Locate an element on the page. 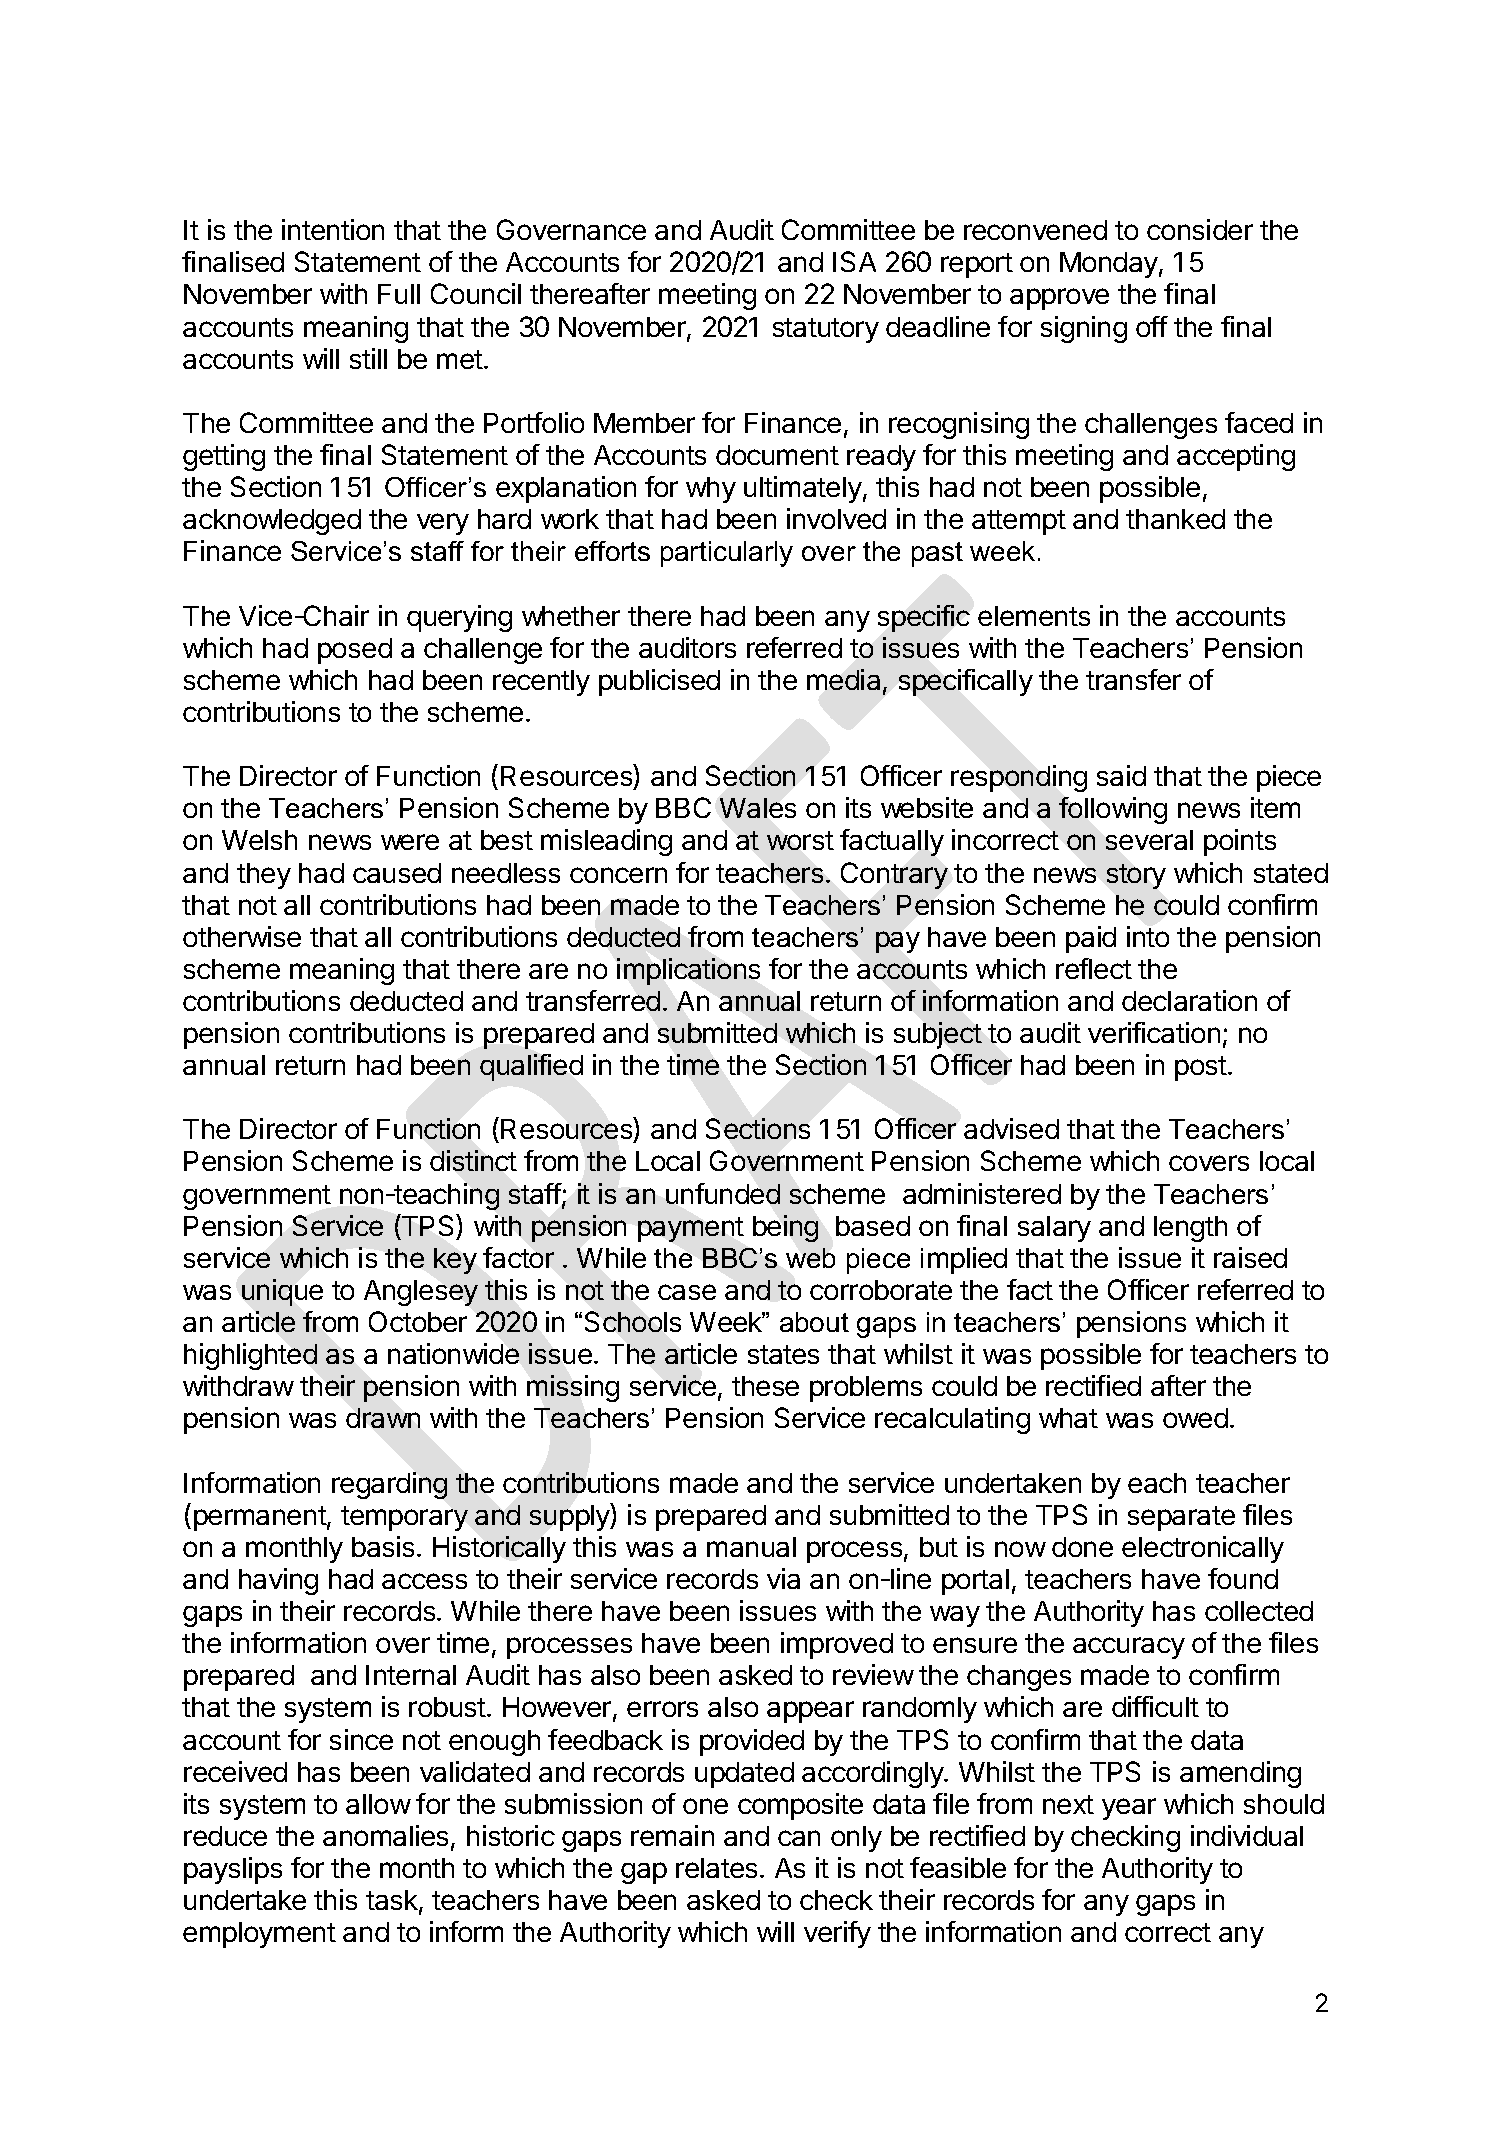 The width and height of the page is (1511, 2137). unfunded is located at coordinates (723, 1193).
